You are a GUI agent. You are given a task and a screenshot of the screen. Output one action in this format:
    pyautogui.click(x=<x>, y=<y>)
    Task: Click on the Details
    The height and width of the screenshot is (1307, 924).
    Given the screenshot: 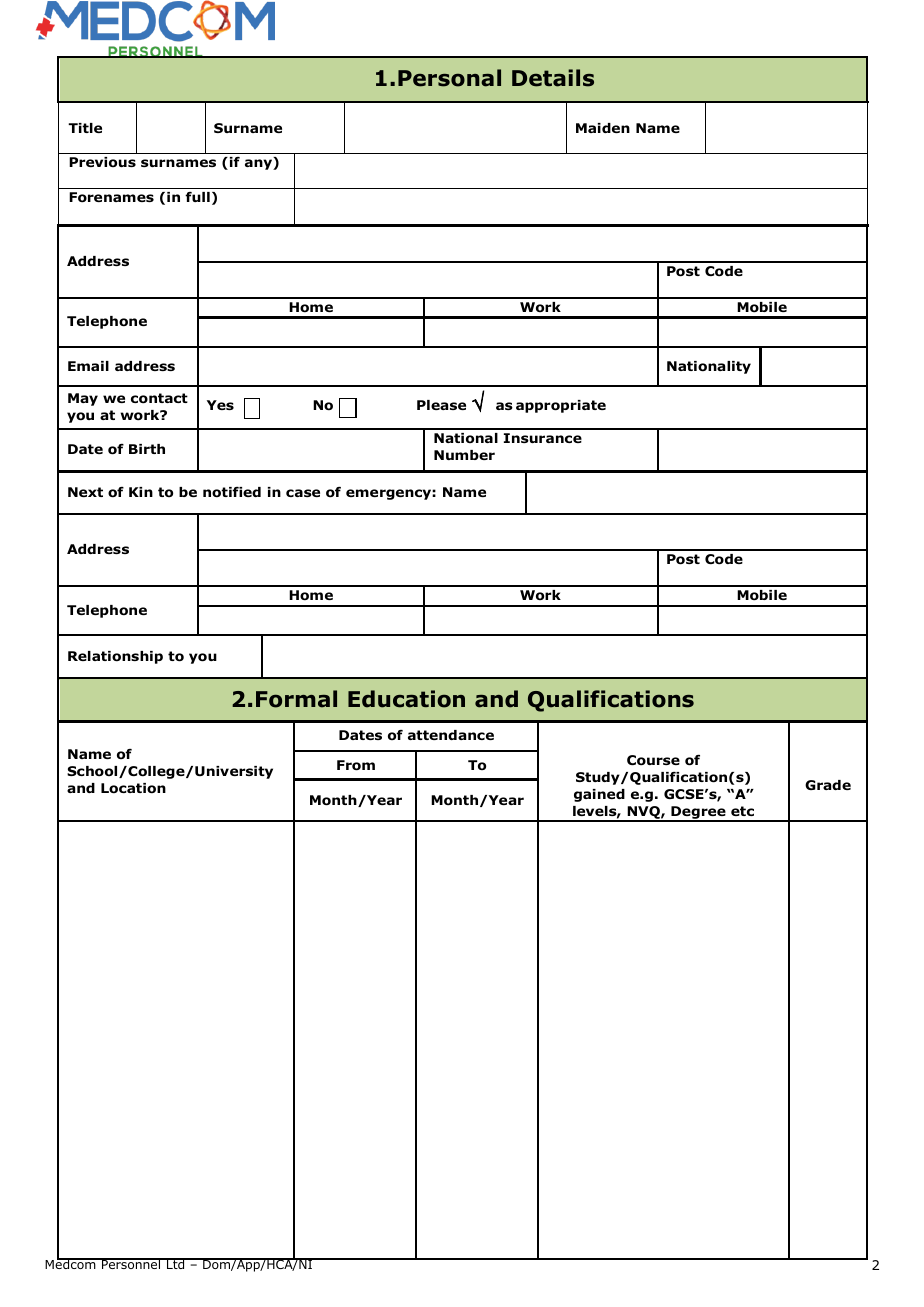 What is the action you would take?
    pyautogui.click(x=553, y=78)
